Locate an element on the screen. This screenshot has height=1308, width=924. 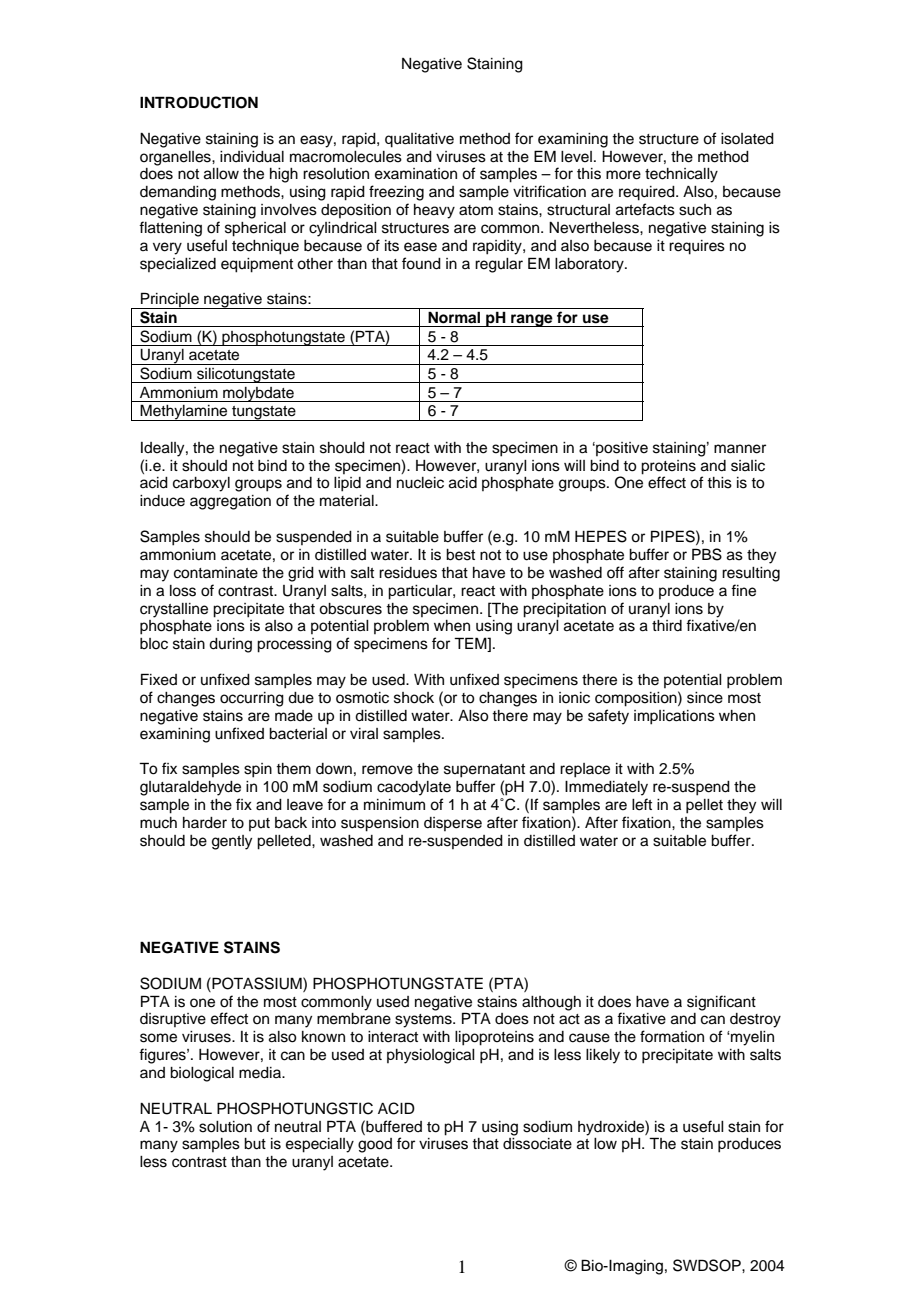
but is located at coordinates (255, 1144).
